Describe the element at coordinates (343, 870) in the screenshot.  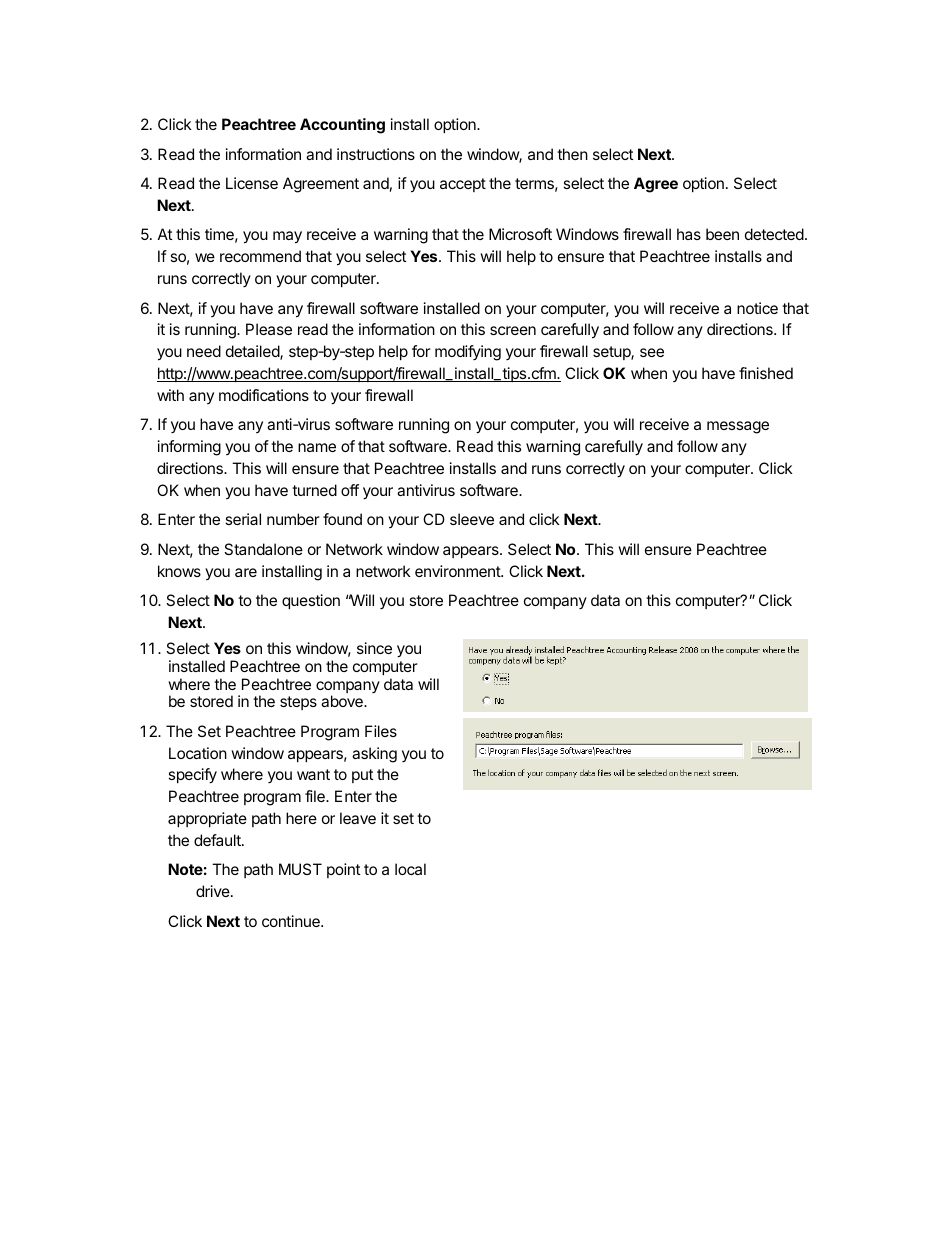
I see `point` at that location.
